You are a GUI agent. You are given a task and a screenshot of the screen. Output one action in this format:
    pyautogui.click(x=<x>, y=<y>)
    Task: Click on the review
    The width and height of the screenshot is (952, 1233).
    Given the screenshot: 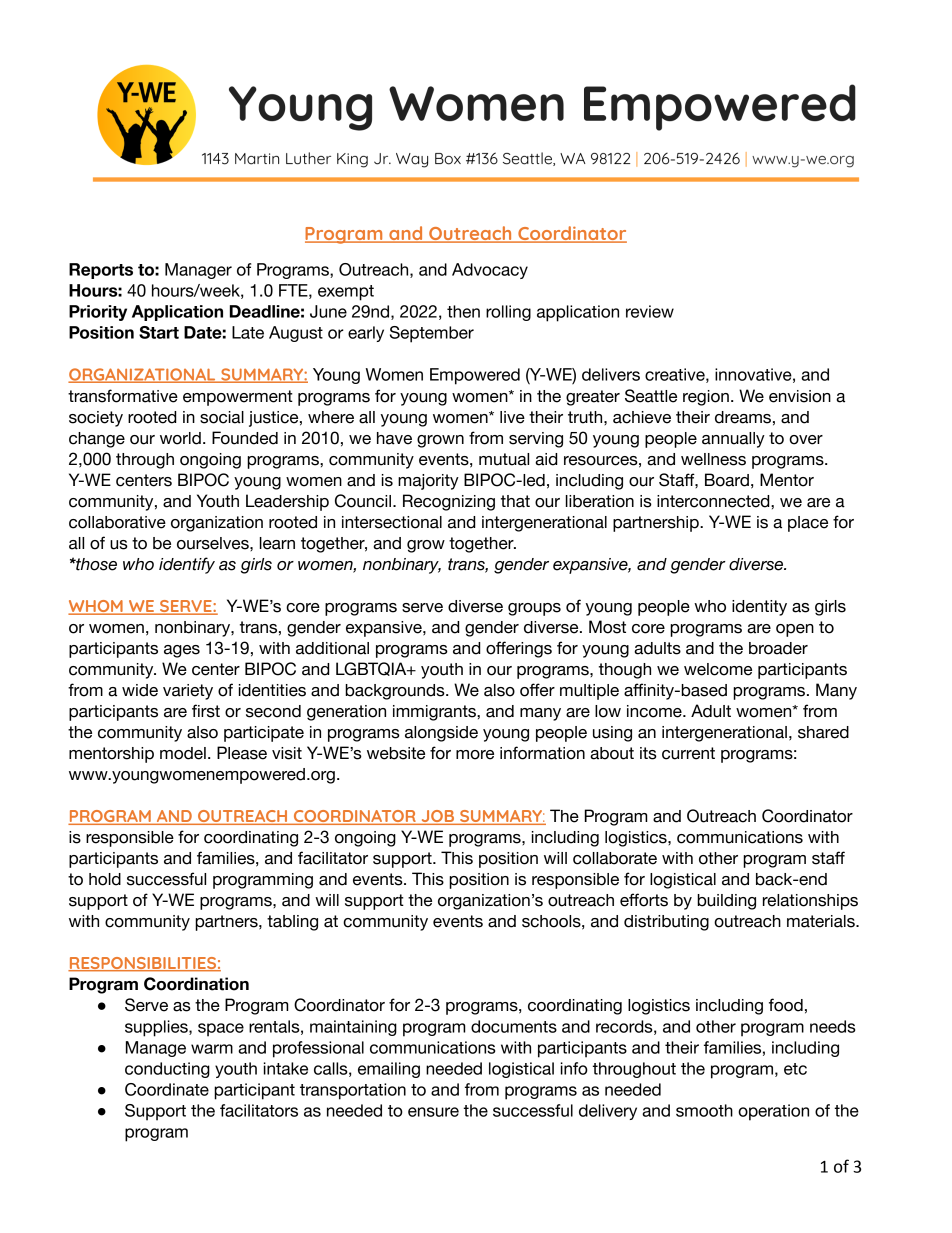 What is the action you would take?
    pyautogui.click(x=650, y=311)
